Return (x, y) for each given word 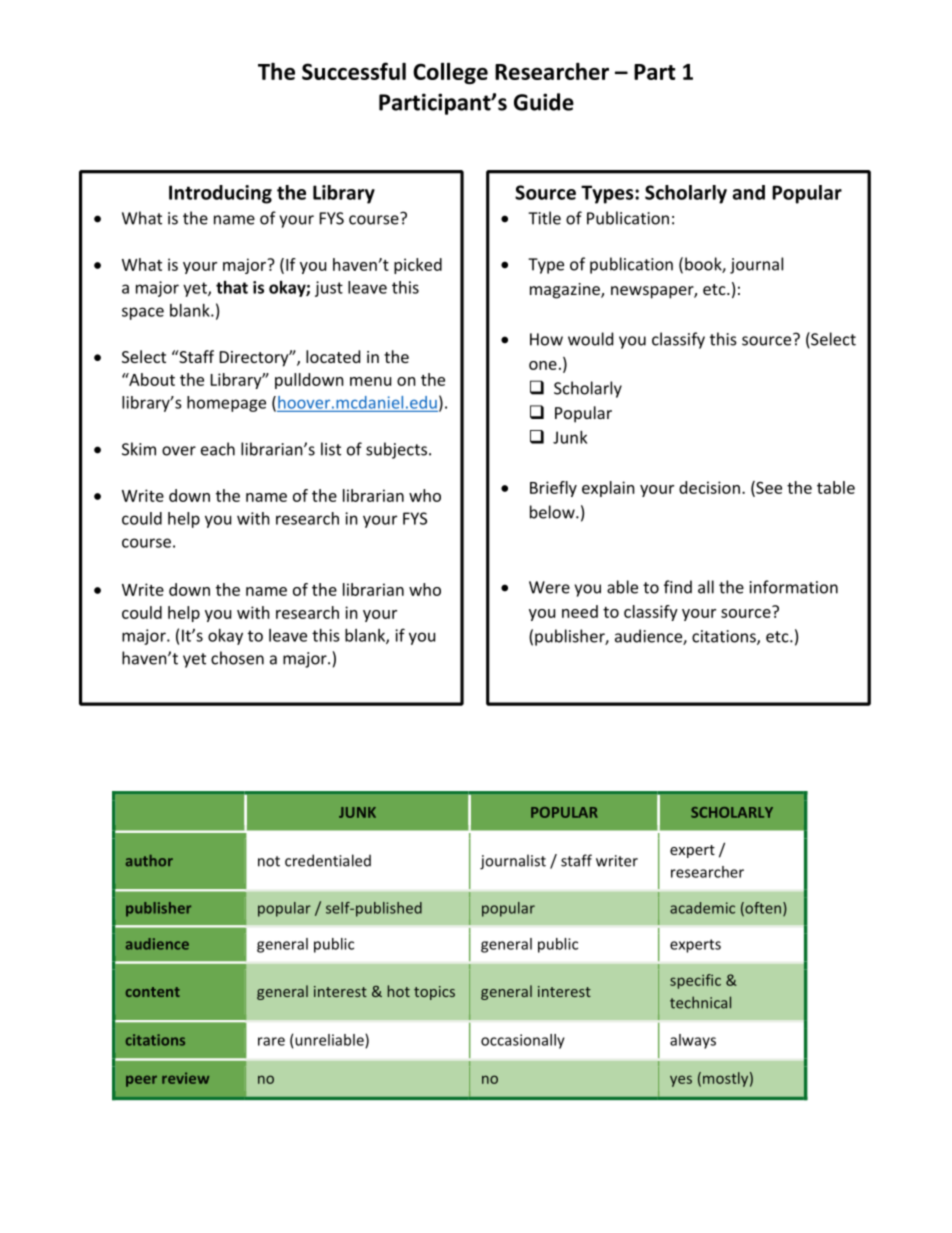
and (748, 192)
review (185, 1078)
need (580, 611)
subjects (398, 450)
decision (709, 487)
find (678, 587)
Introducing (220, 194)
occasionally (523, 1041)
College (450, 73)
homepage (226, 404)
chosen (237, 658)
